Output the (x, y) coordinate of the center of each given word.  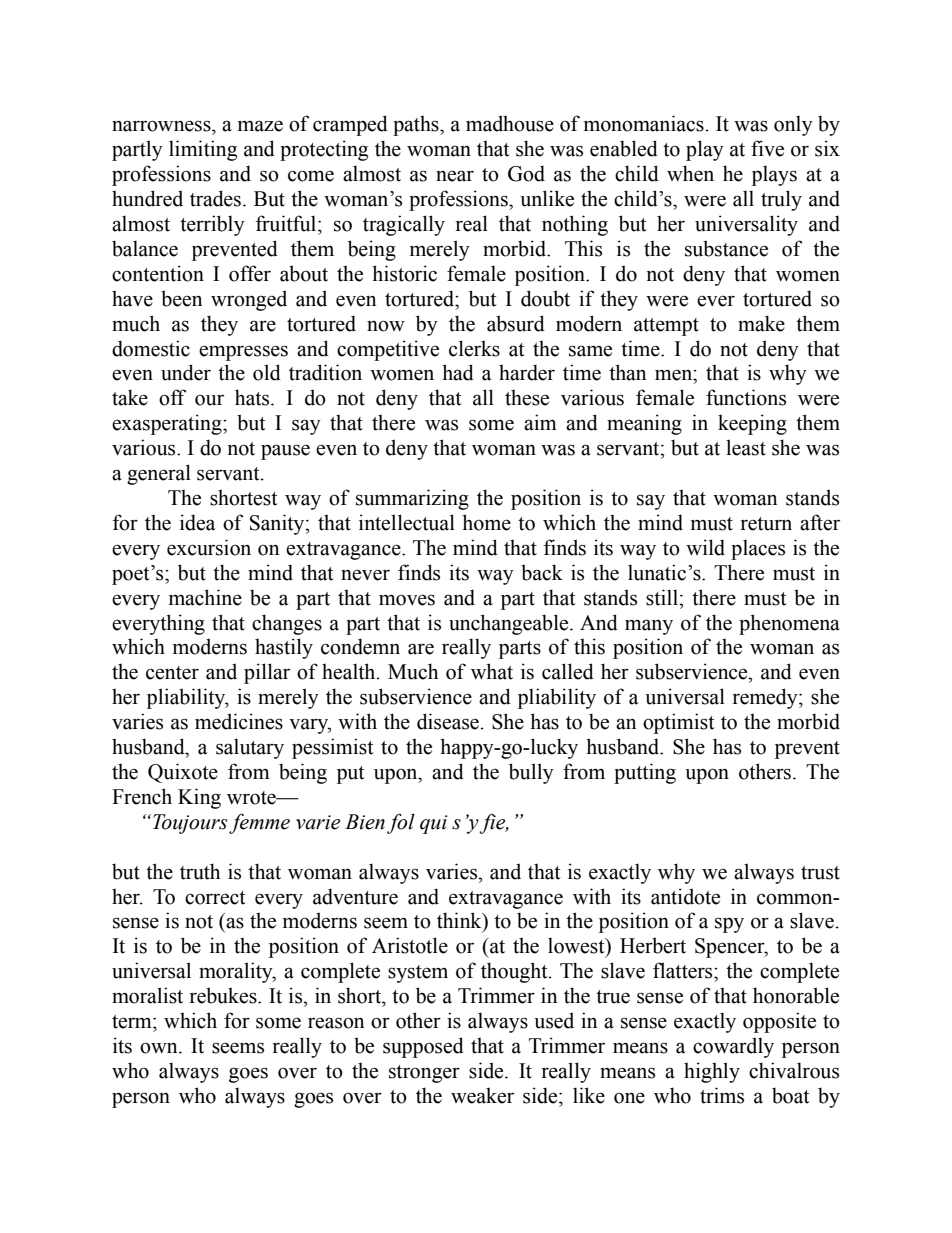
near (455, 176)
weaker (482, 1095)
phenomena (789, 624)
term (133, 1022)
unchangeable (510, 624)
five (767, 148)
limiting (203, 150)
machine (205, 597)
